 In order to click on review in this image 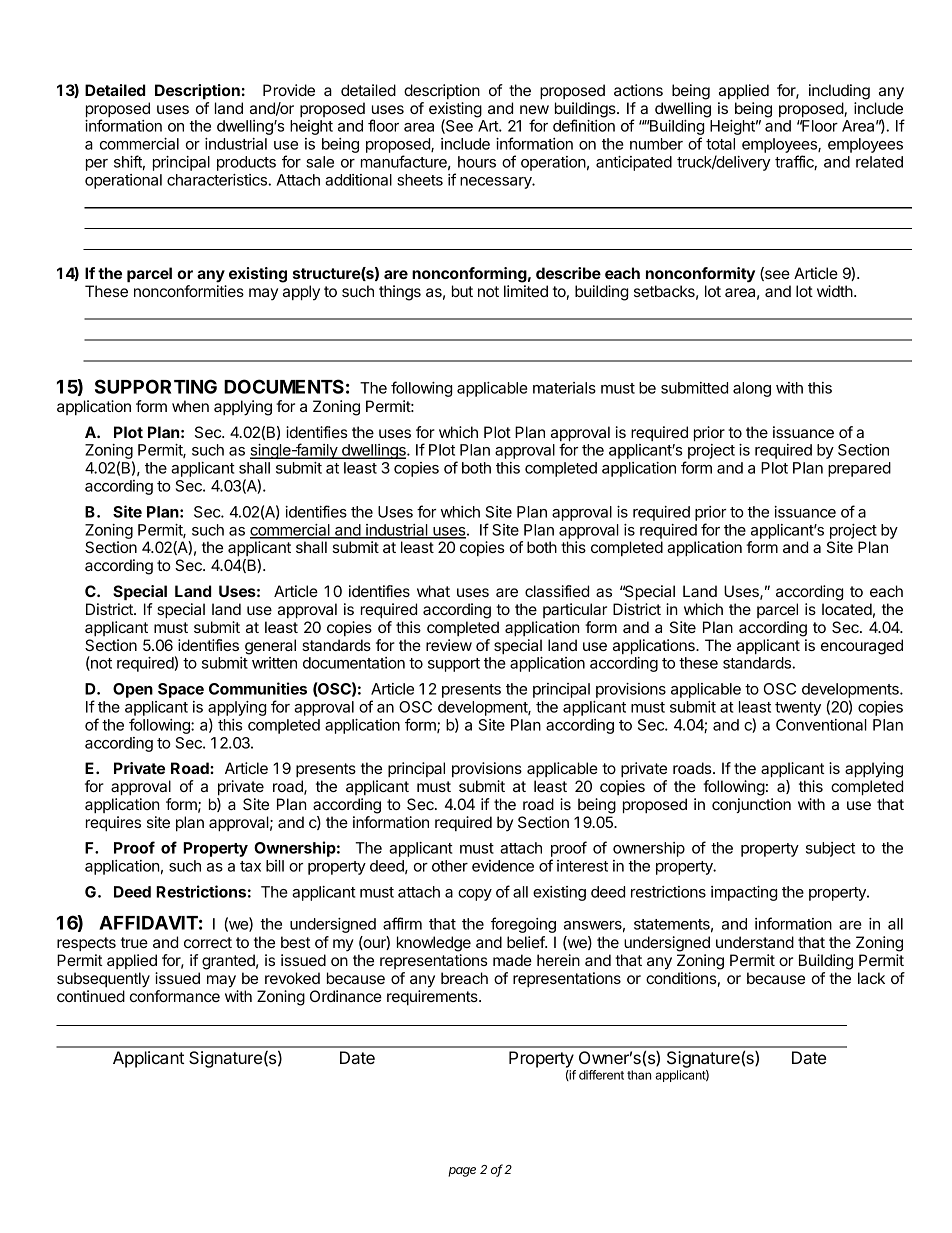, I will do `click(449, 645)`.
